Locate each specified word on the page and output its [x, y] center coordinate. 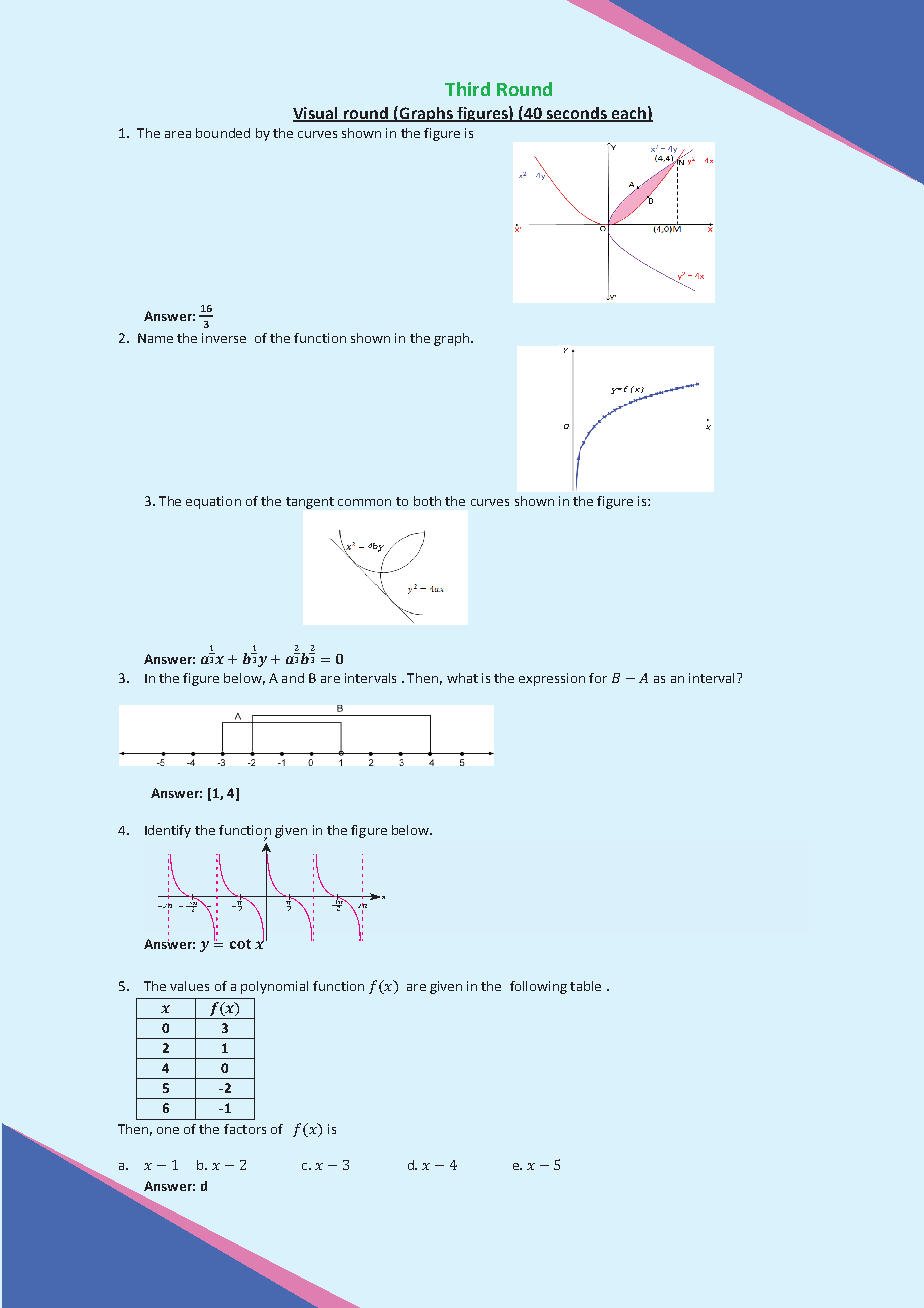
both [427, 501]
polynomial [274, 987]
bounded [223, 133]
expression [552, 679]
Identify [168, 831]
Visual [317, 114]
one [168, 1130]
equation [213, 502]
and [293, 678]
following [538, 987]
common [364, 502]
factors [245, 1129]
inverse [224, 338]
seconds [577, 114]
